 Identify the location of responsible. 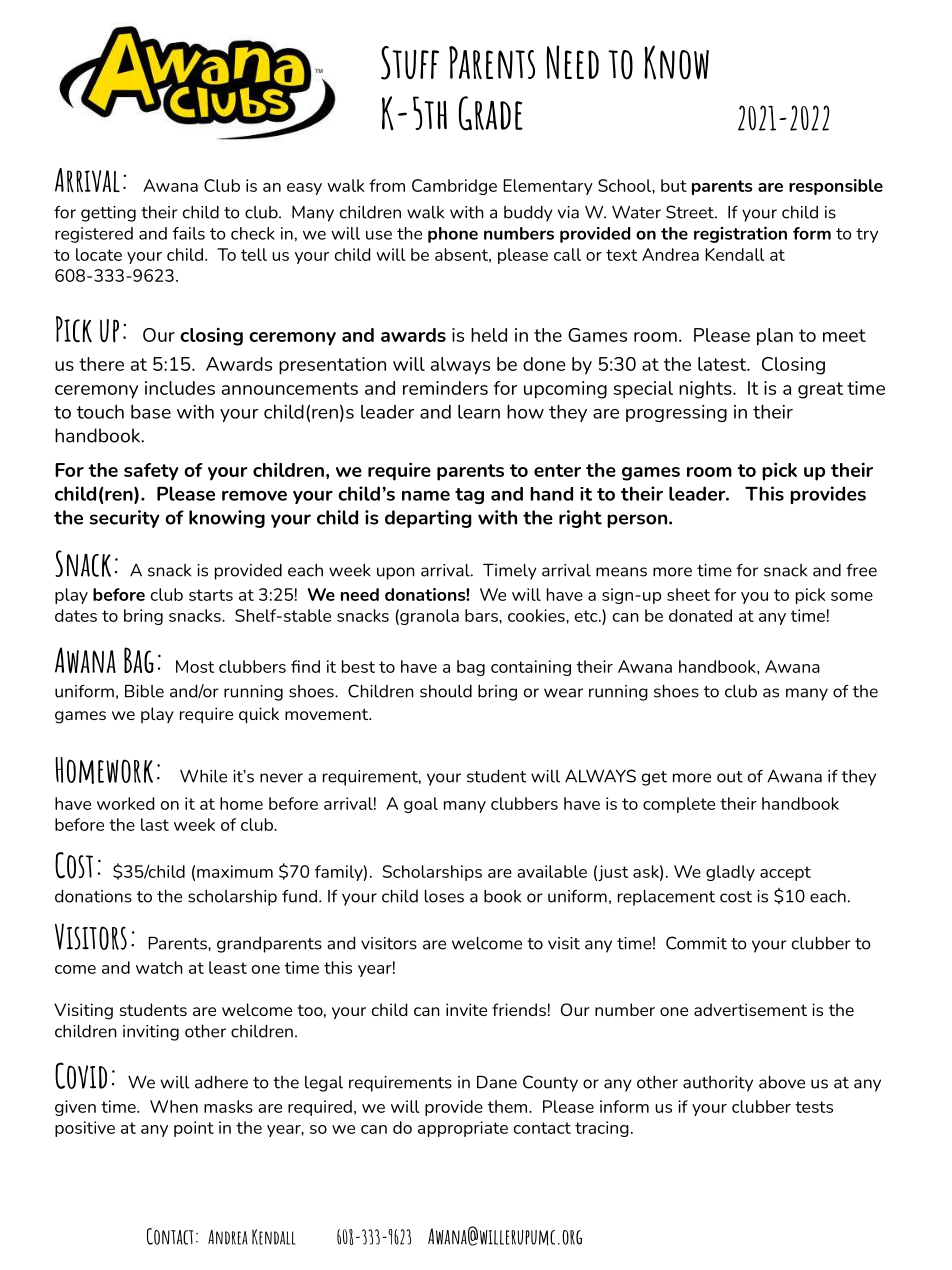
(836, 187).
